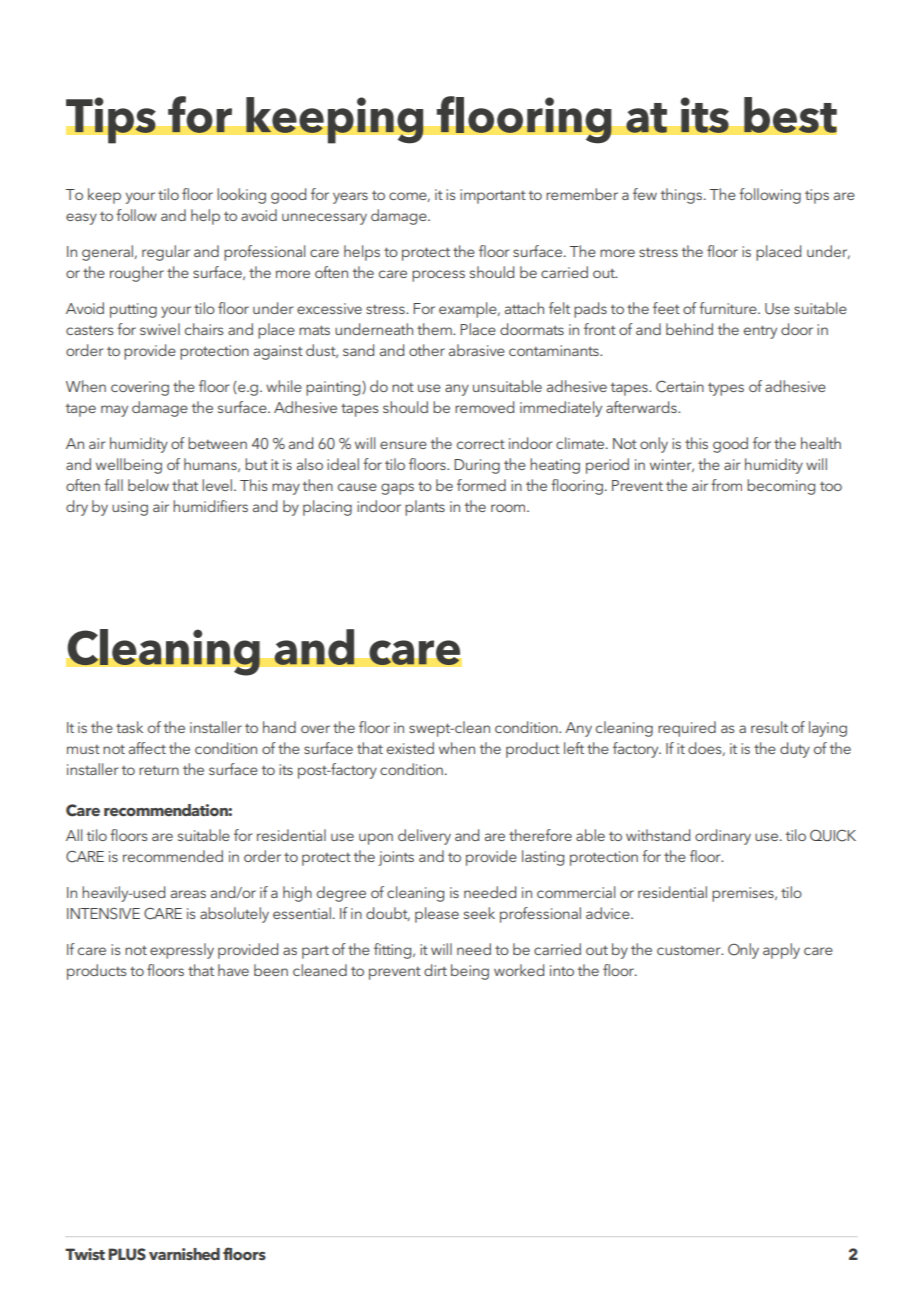 This screenshot has width=924, height=1308. Describe the element at coordinates (769, 727) in the screenshot. I see `result` at that location.
